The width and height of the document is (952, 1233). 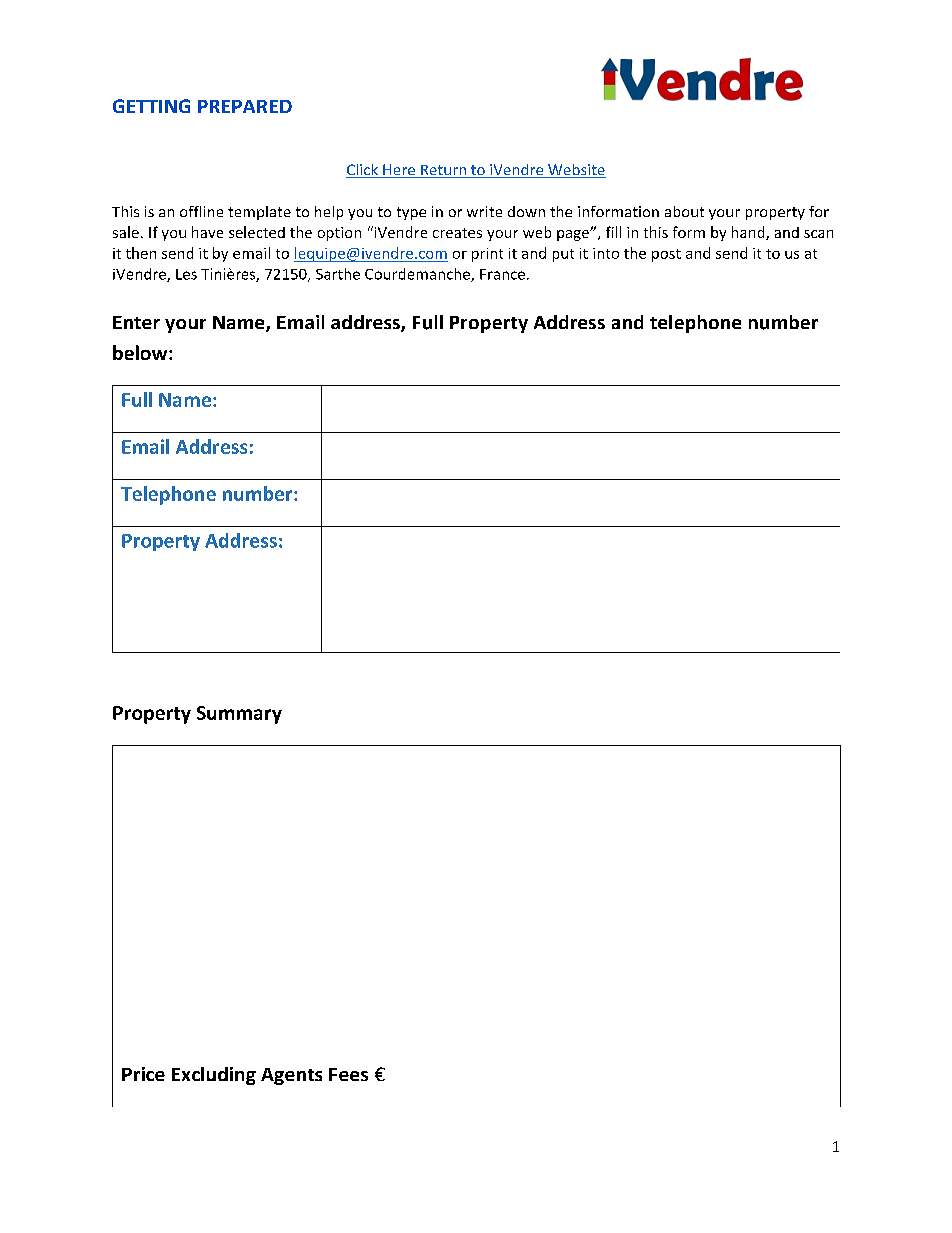 I want to click on print, so click(x=487, y=255).
